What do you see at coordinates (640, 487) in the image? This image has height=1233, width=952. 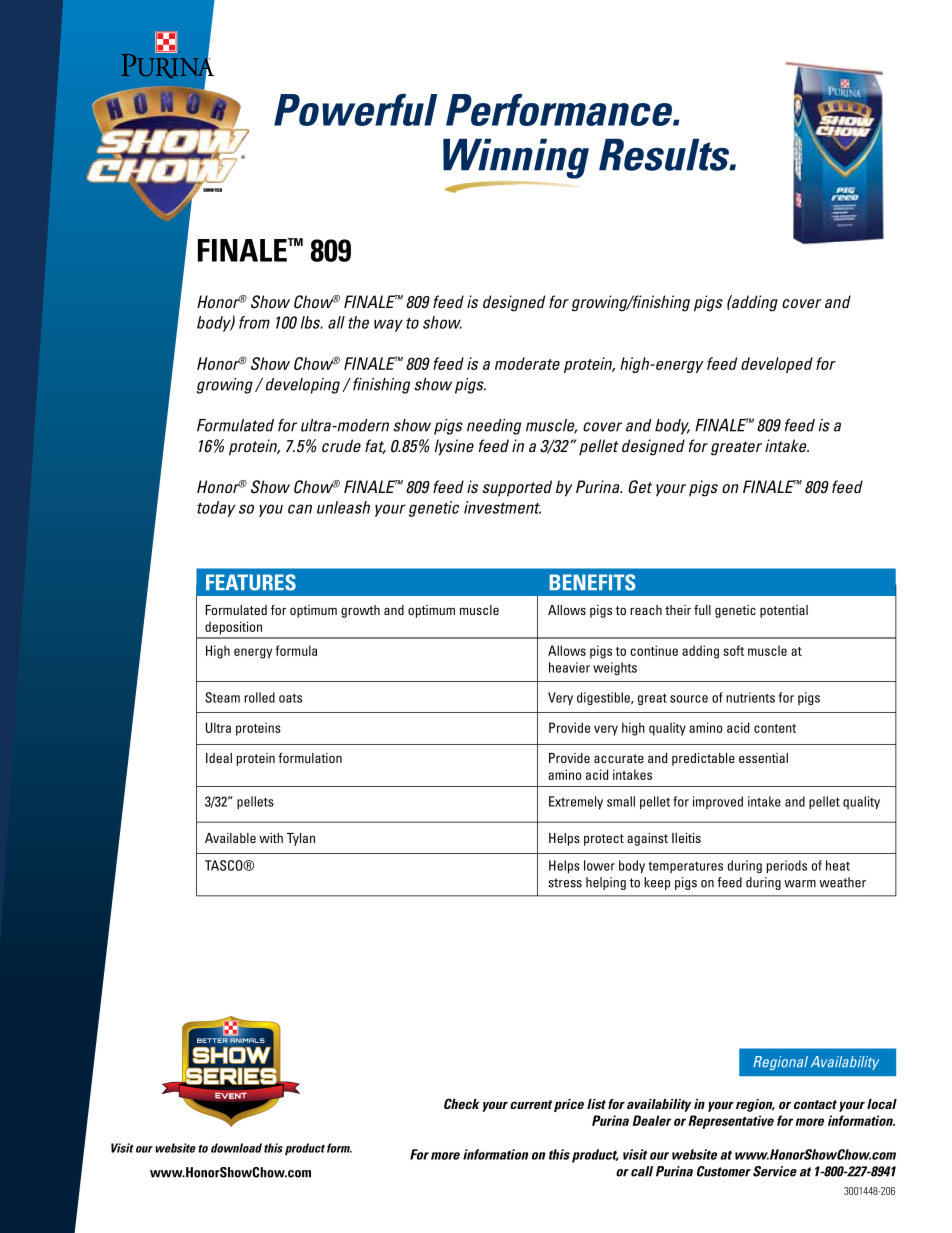 I see `Get` at bounding box center [640, 487].
